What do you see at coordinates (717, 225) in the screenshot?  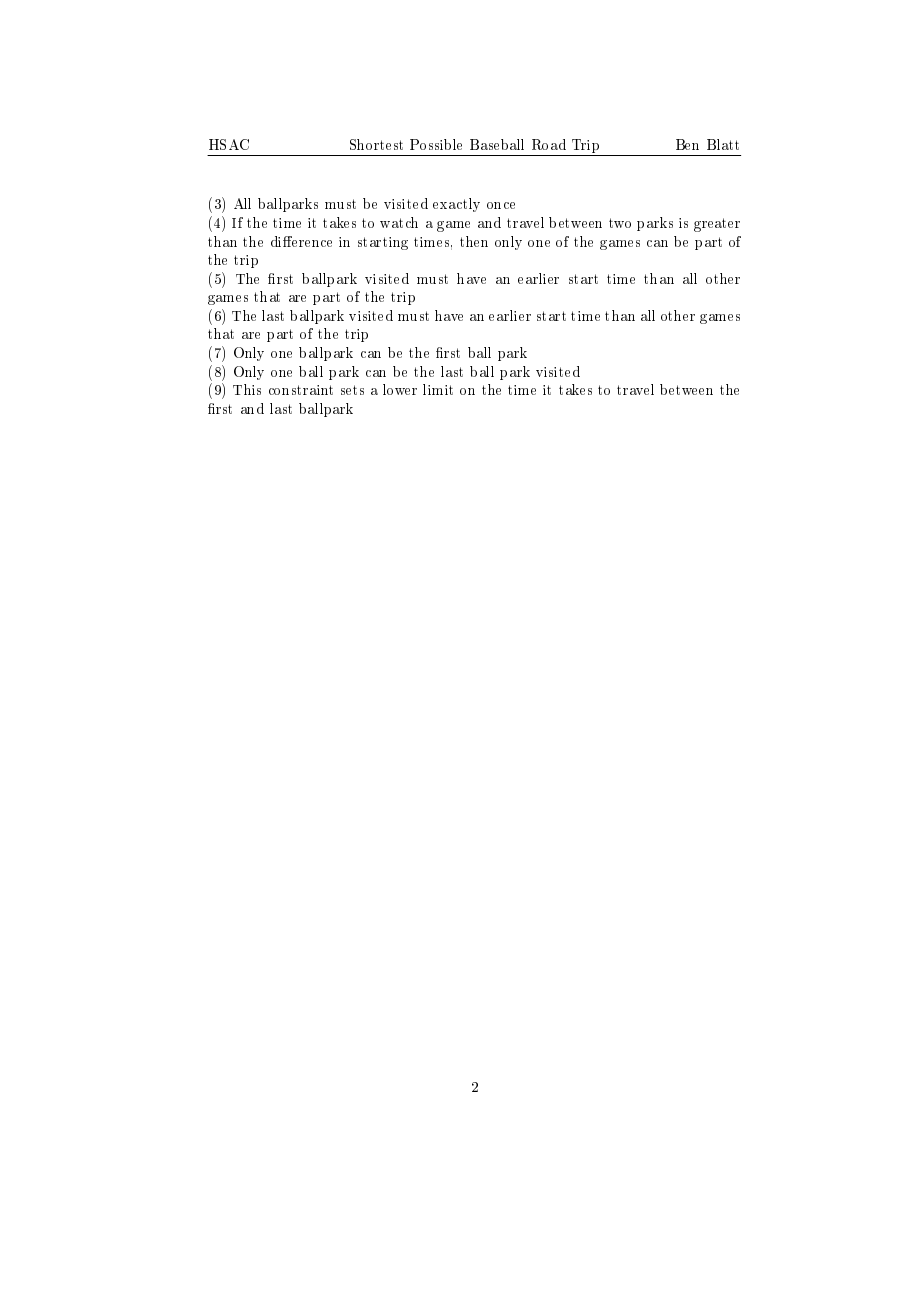 I see `greater` at bounding box center [717, 225].
